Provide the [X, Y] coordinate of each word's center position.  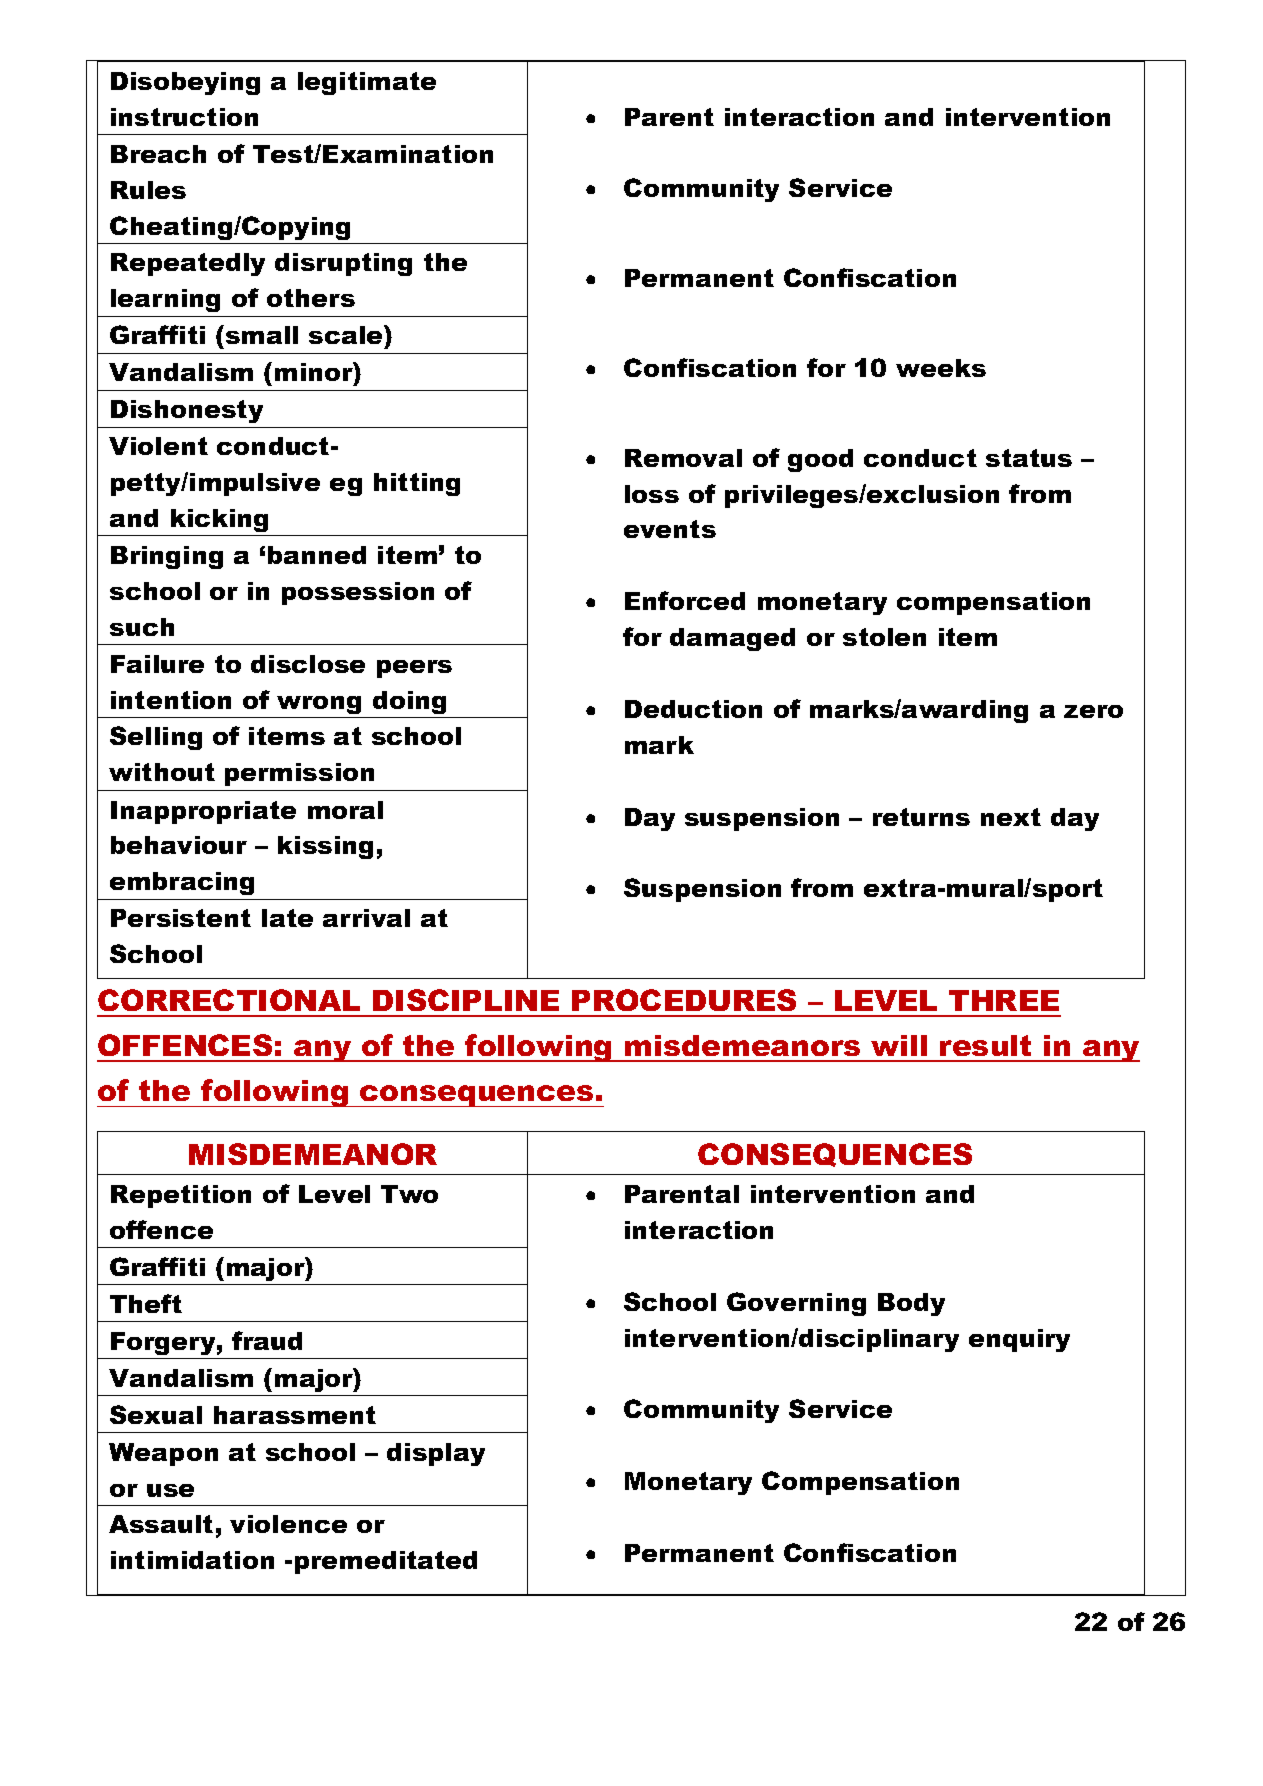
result [985, 1045]
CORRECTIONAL [229, 1000]
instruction [184, 117]
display [436, 1454]
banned [317, 555]
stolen [884, 637]
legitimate [367, 83]
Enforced [685, 600]
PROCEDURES [684, 1000]
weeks [941, 368]
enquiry [1019, 1340]
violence [288, 1524]
